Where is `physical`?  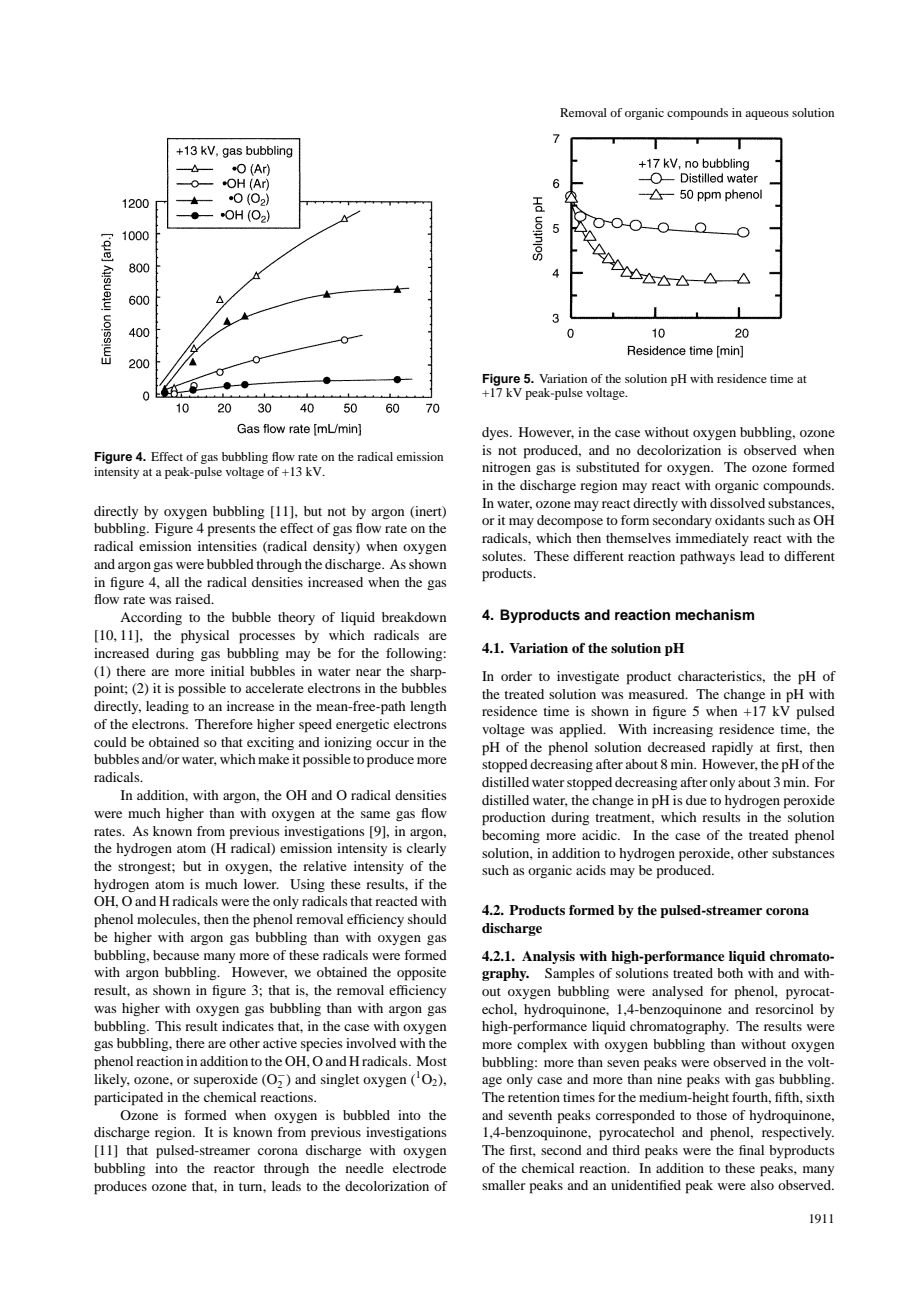 physical is located at coordinates (205, 637).
